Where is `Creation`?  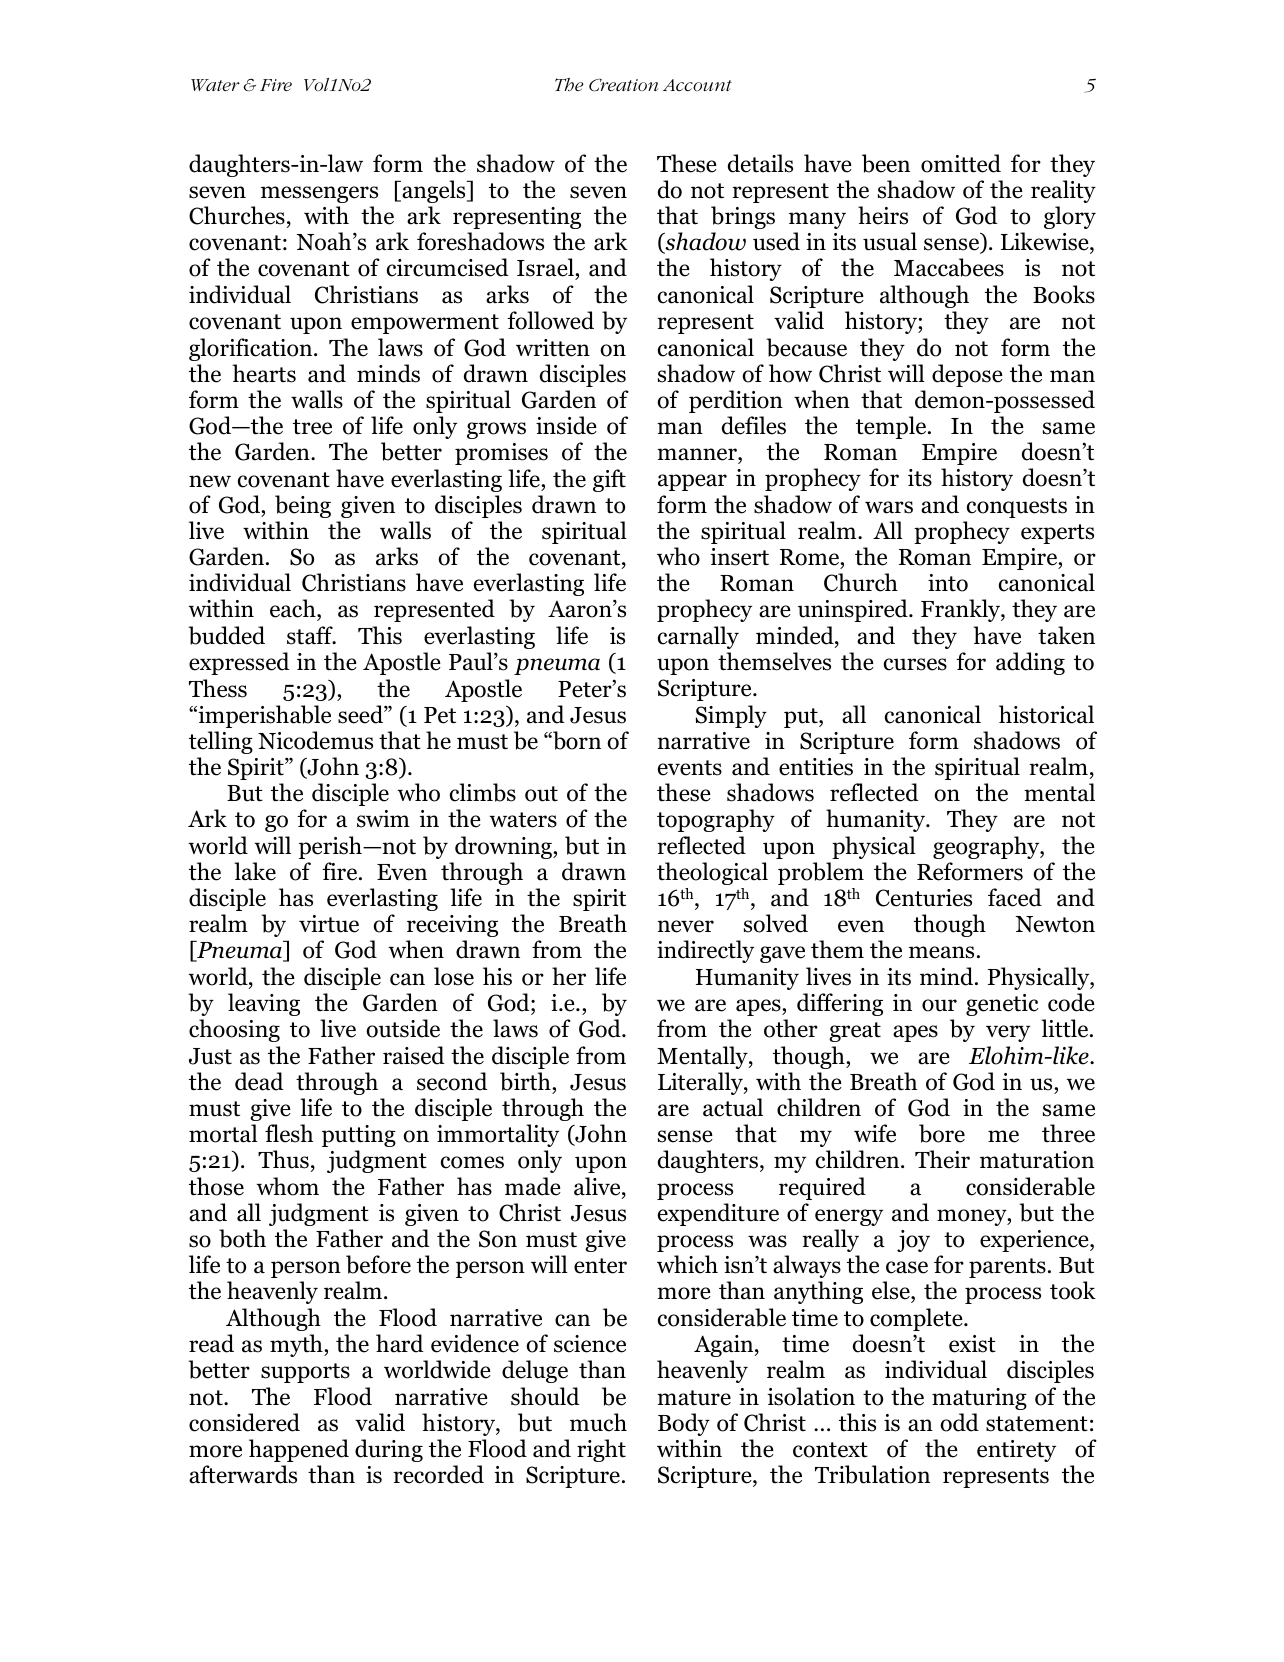
Creation is located at coordinates (623, 85).
